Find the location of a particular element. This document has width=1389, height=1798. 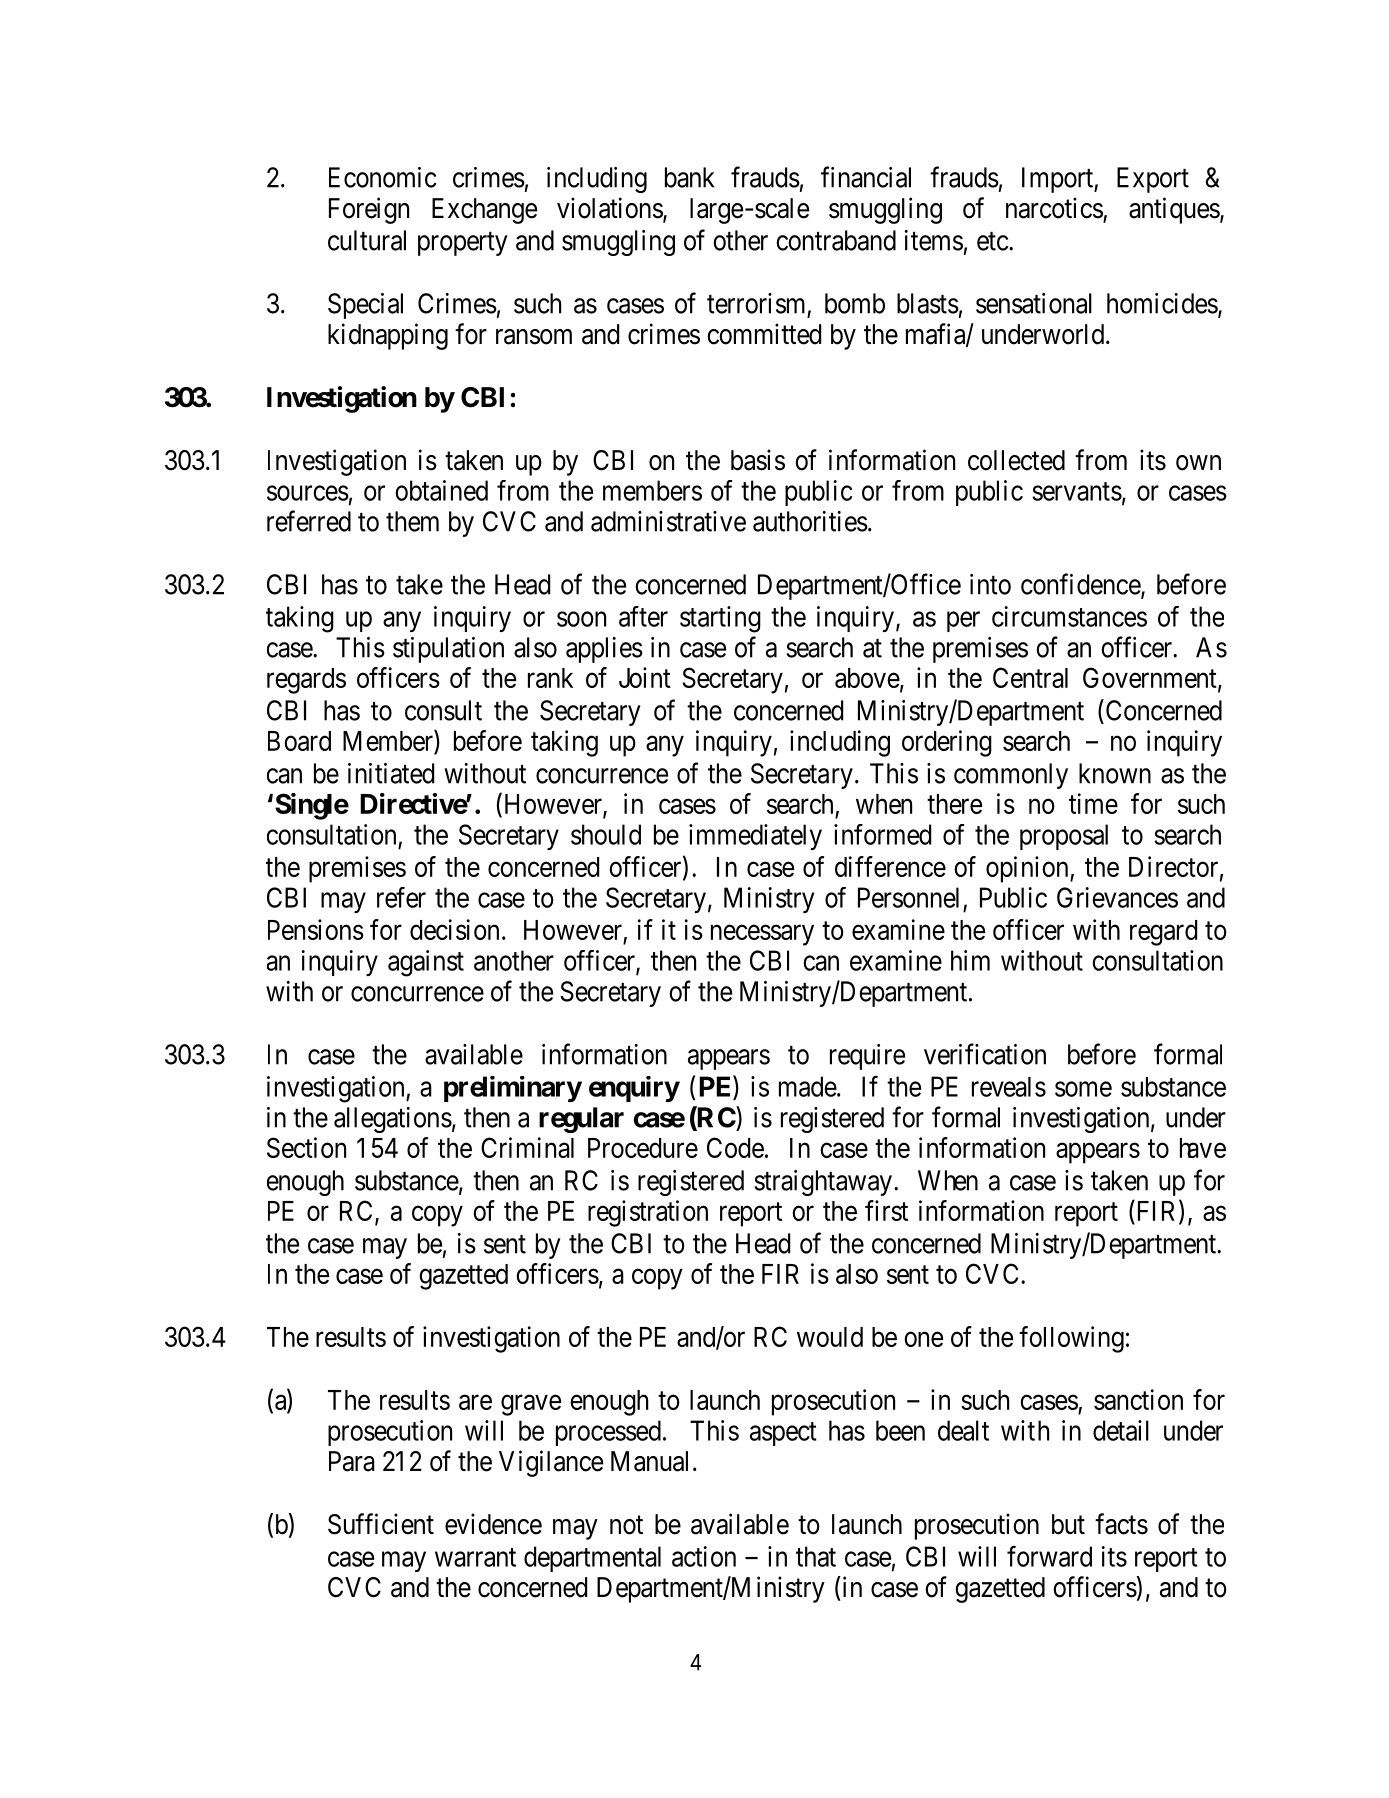

Central is located at coordinates (1030, 677).
